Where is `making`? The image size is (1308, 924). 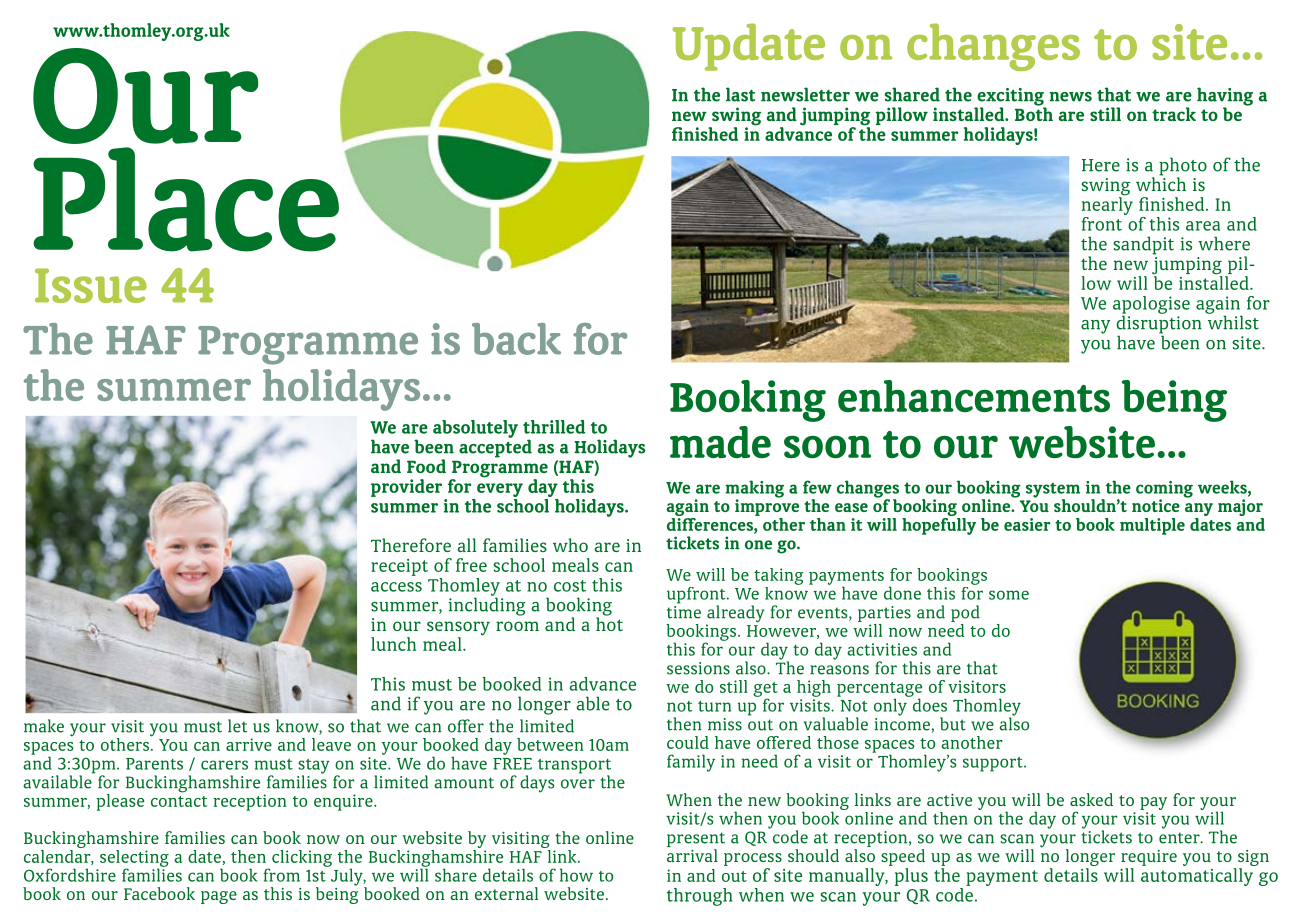
making is located at coordinates (754, 490).
